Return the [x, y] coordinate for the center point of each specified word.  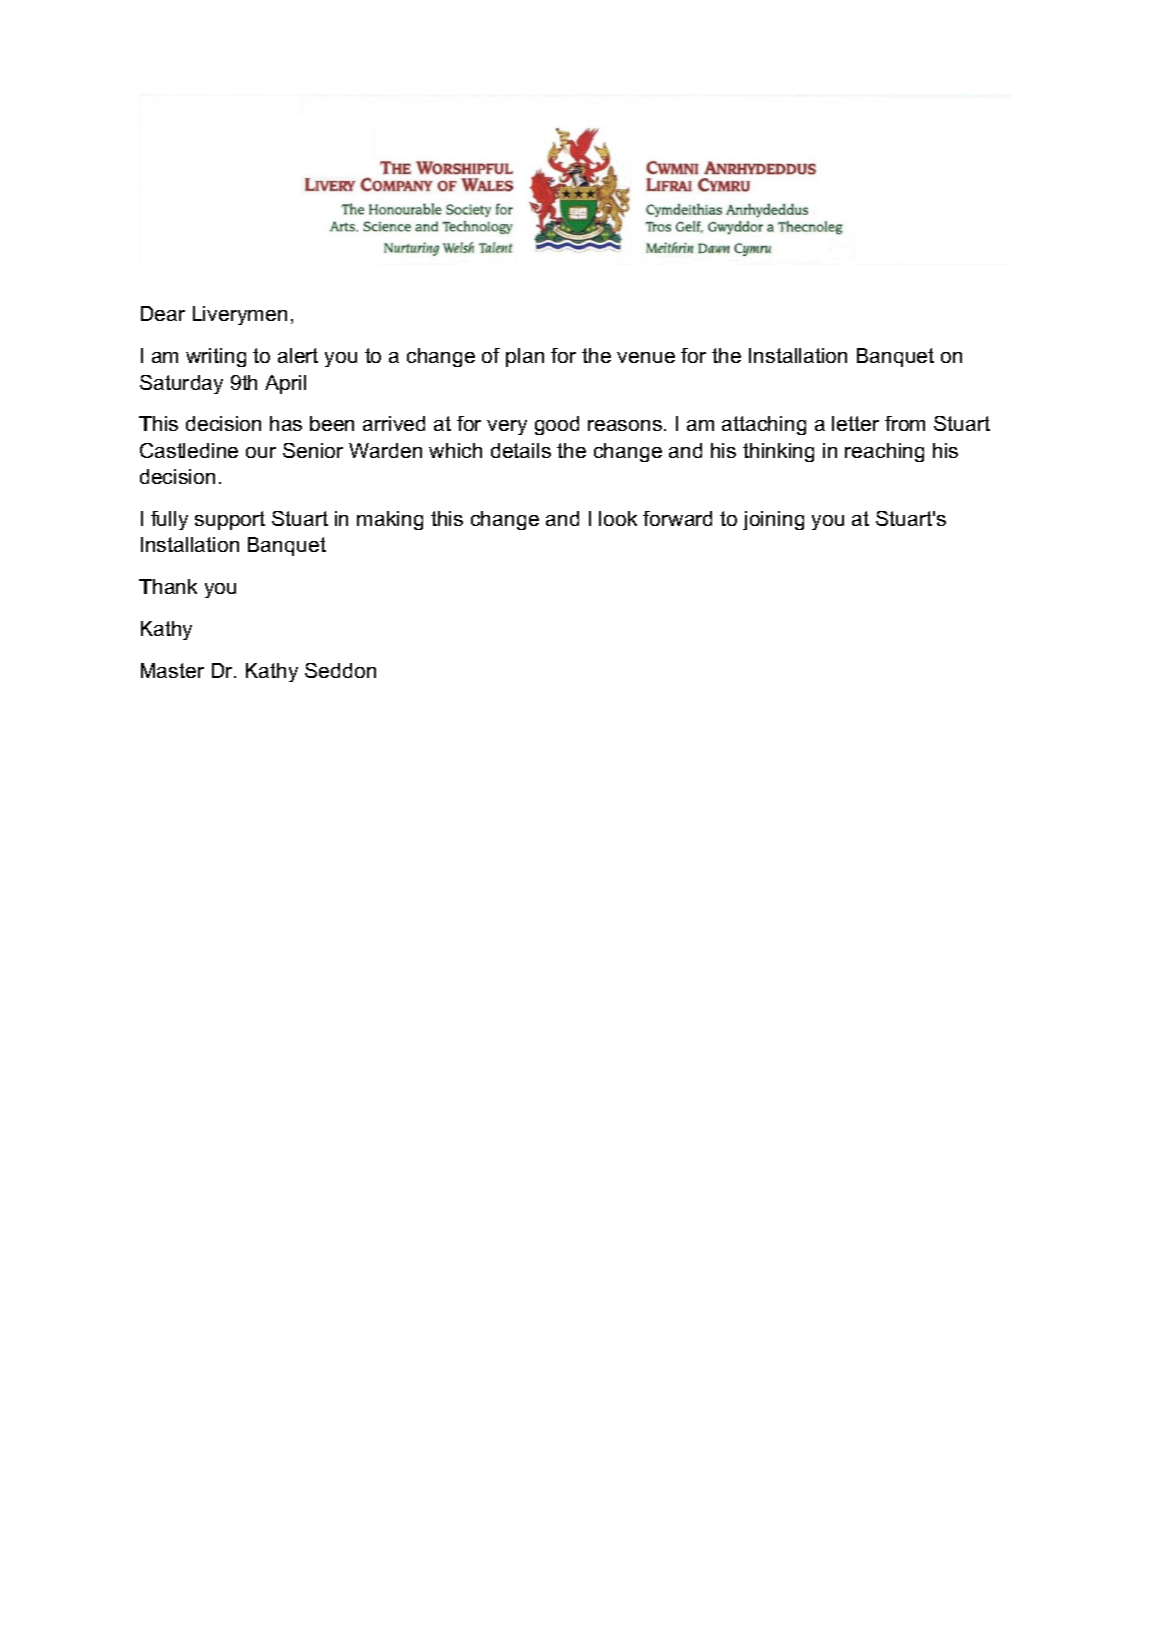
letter [855, 423]
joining [773, 520]
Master [172, 670]
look [618, 518]
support [230, 520]
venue [646, 357]
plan [525, 357]
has [286, 423]
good [557, 425]
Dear [163, 313]
